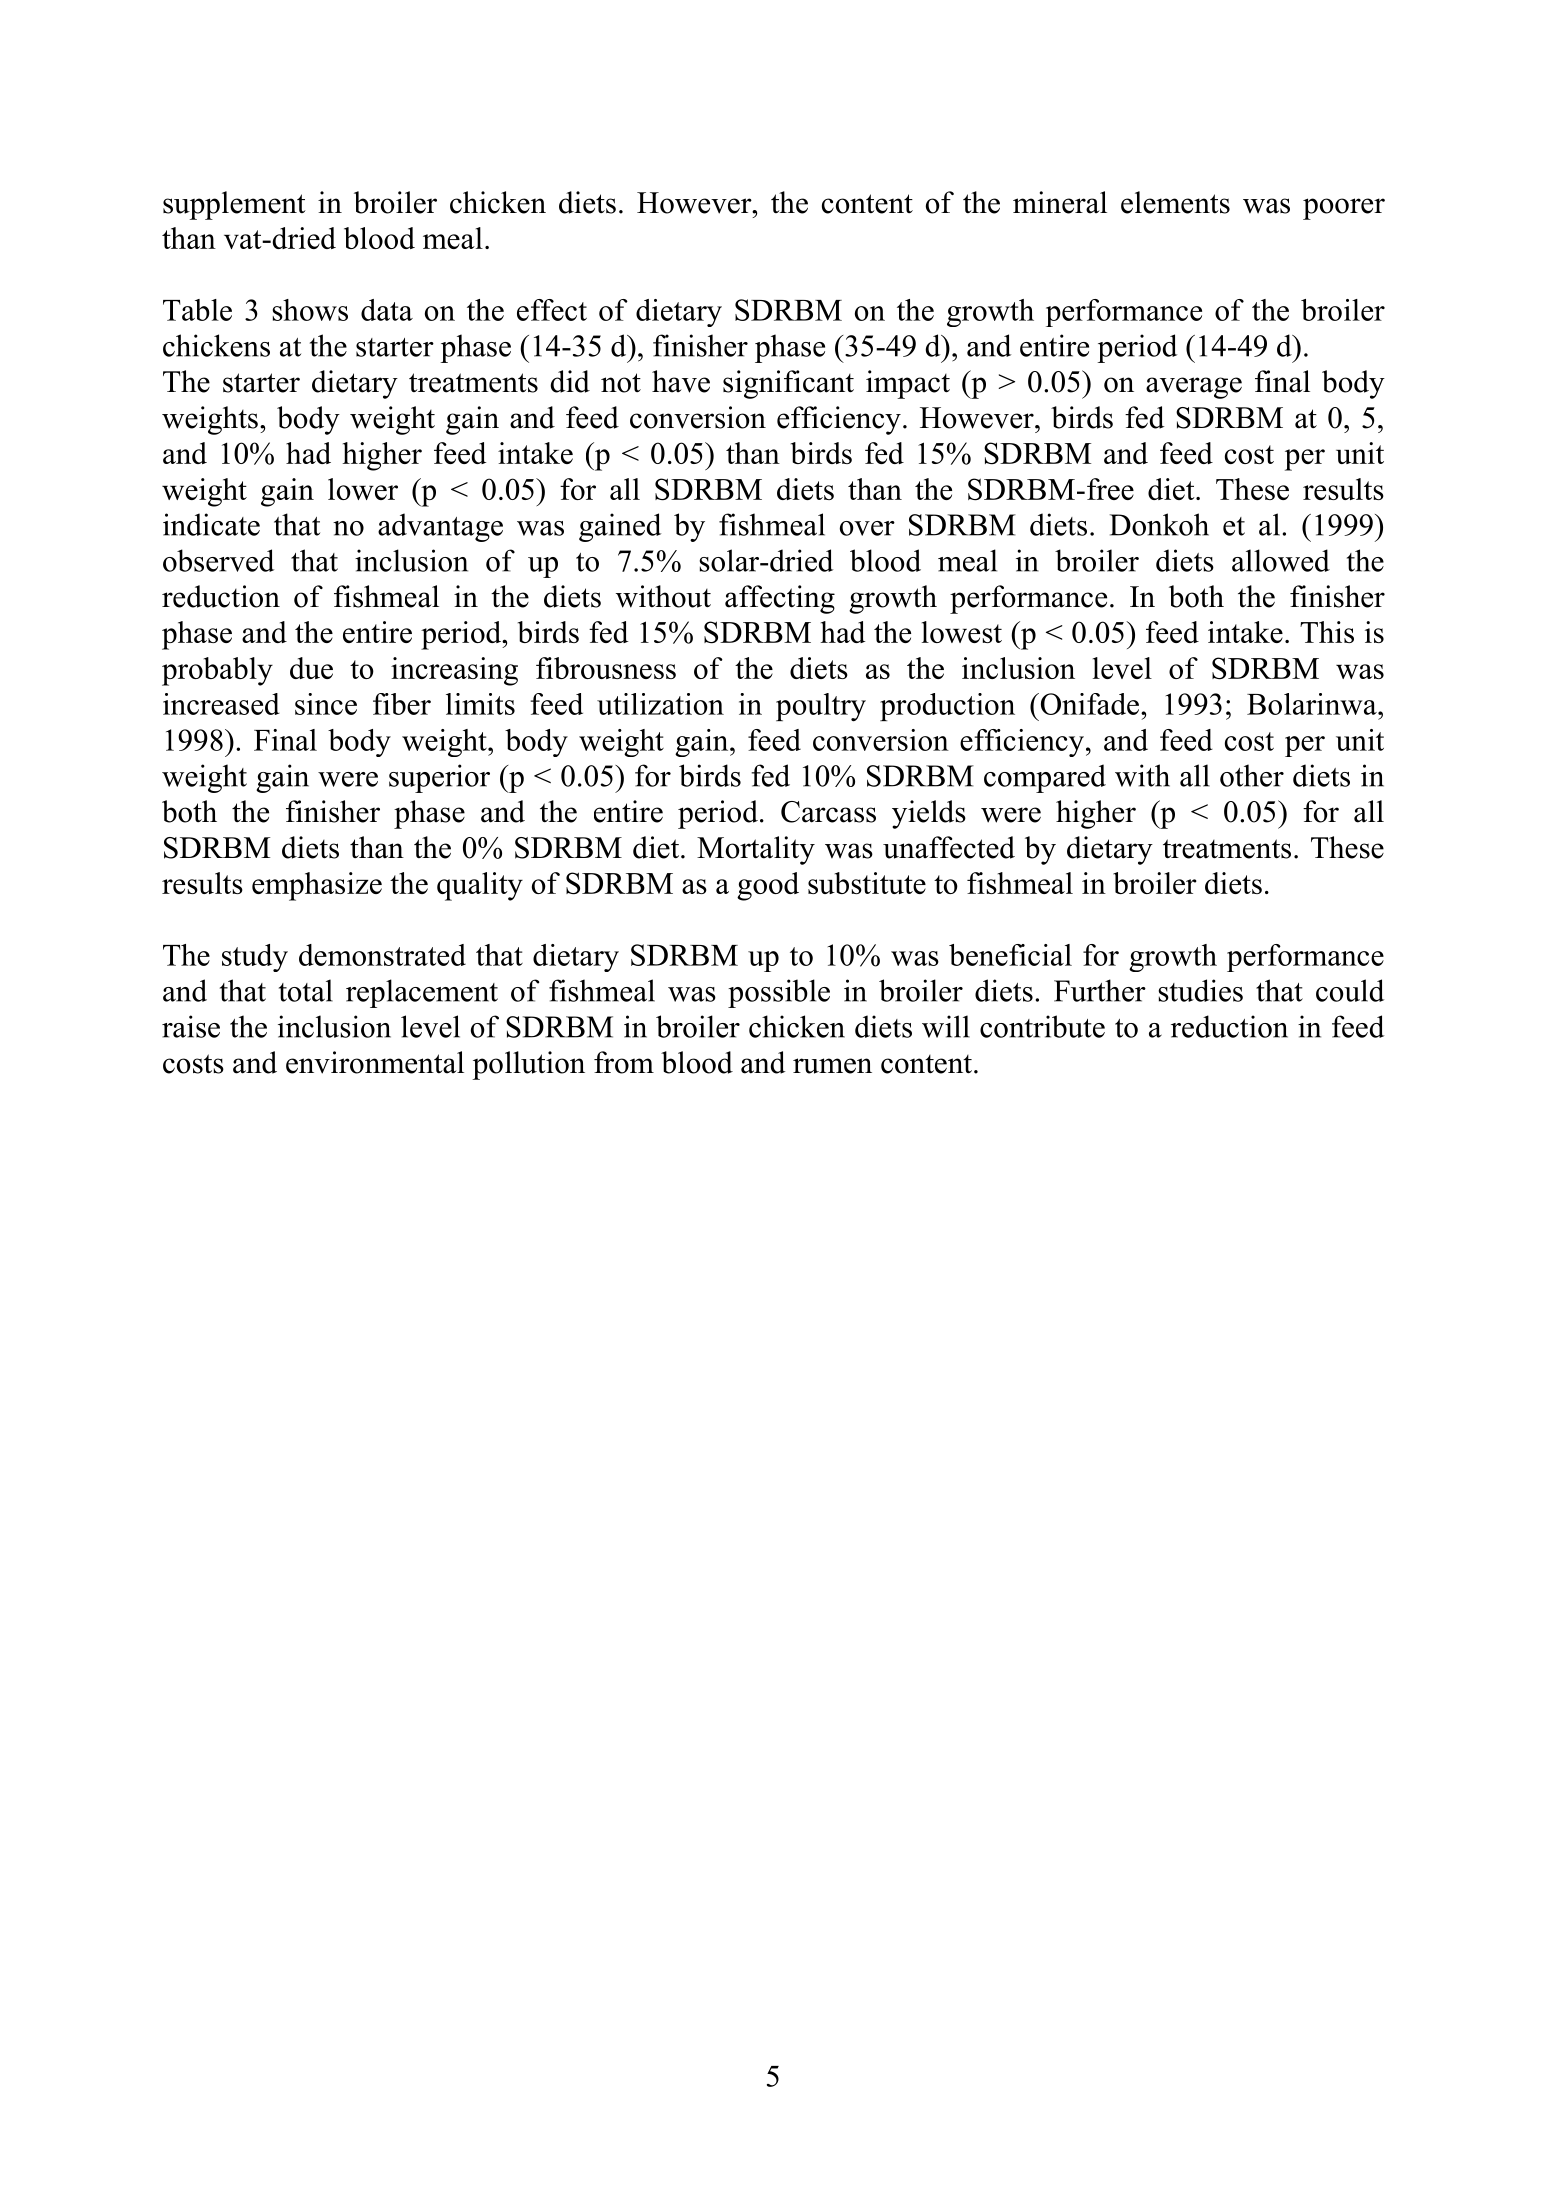 The height and width of the image is (2187, 1546). What do you see at coordinates (832, 1066) in the image?
I see `rumen` at bounding box center [832, 1066].
